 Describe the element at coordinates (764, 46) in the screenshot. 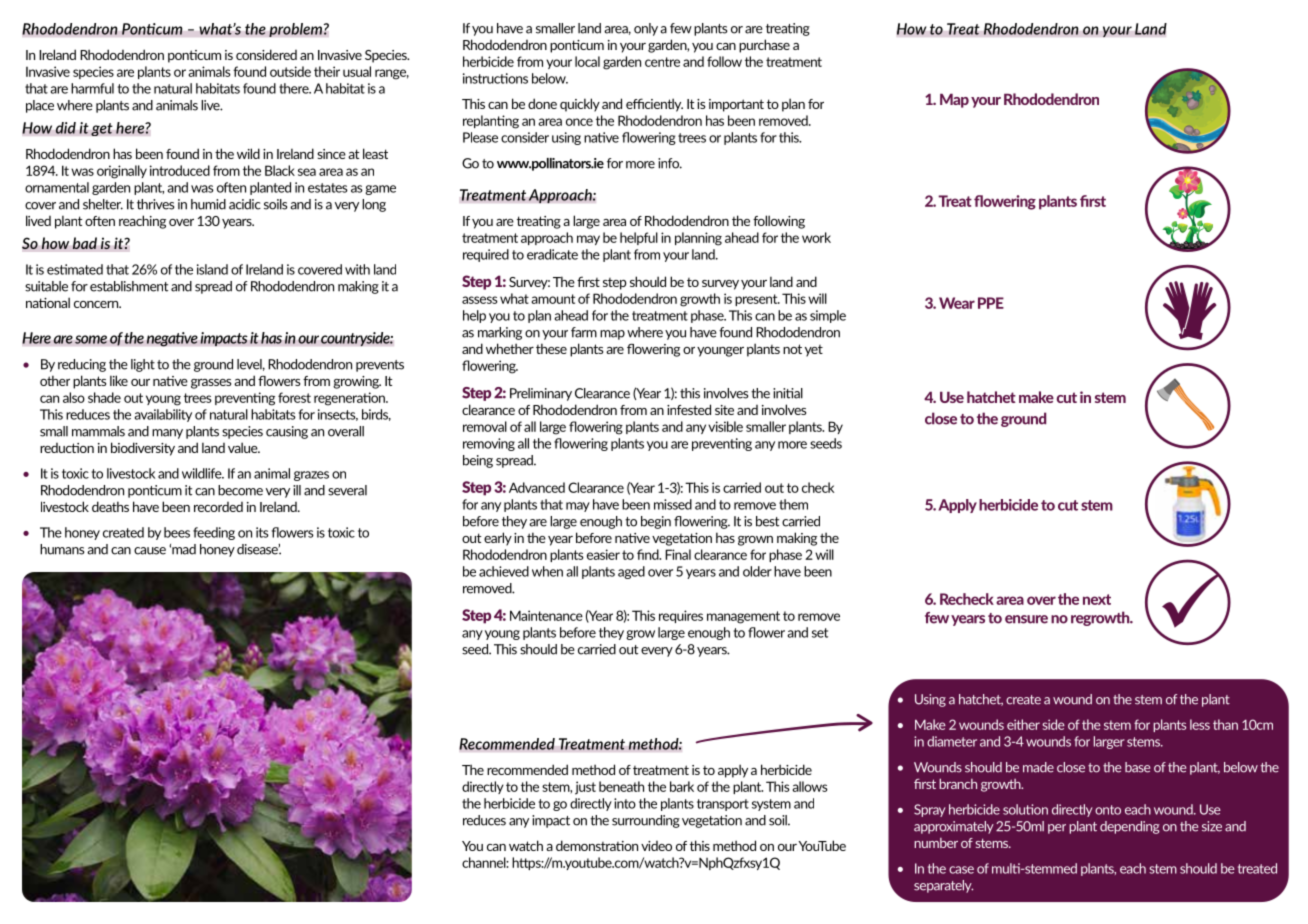

I see `purchase` at that location.
